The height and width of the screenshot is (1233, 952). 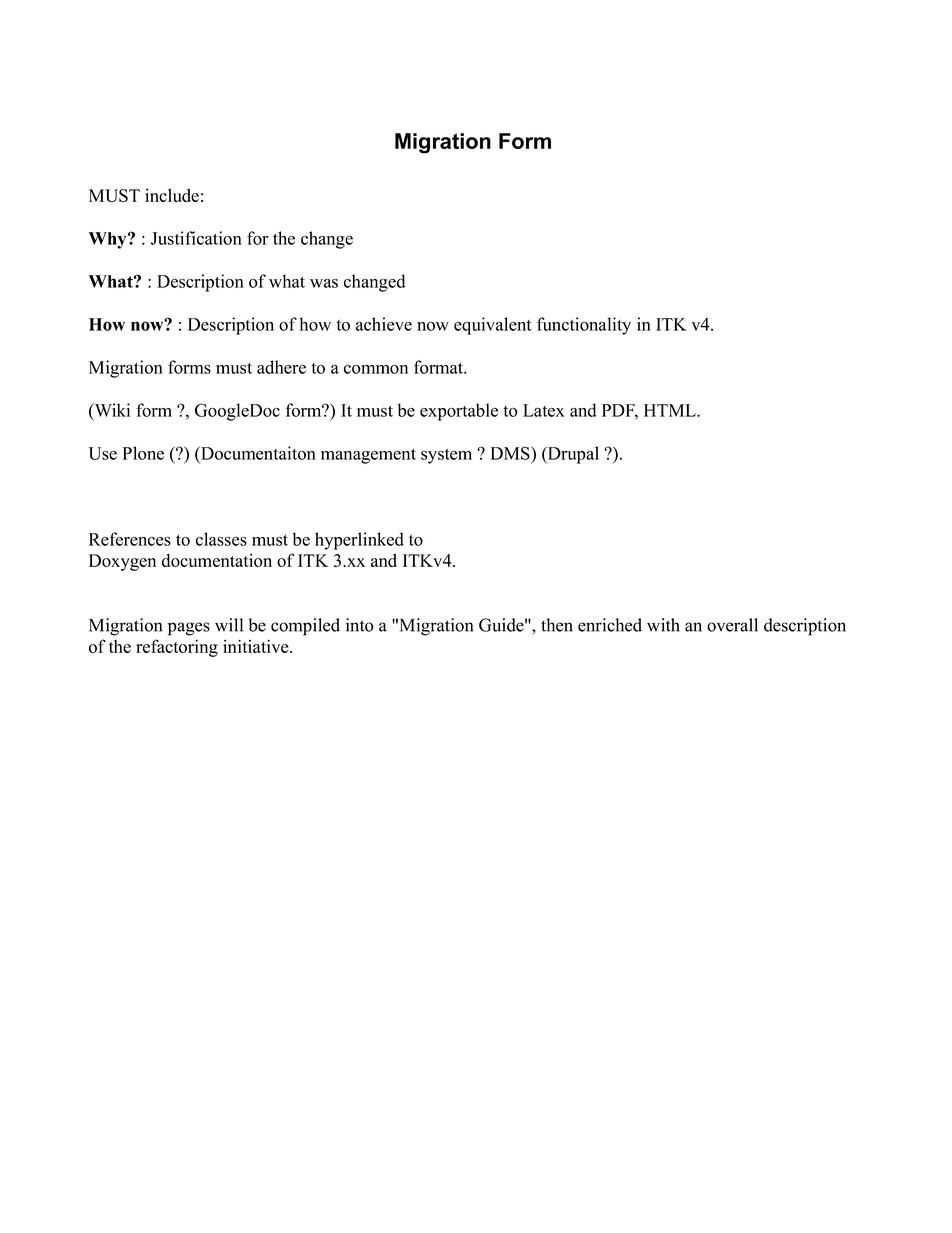 What do you see at coordinates (172, 195) in the screenshot?
I see `include` at bounding box center [172, 195].
